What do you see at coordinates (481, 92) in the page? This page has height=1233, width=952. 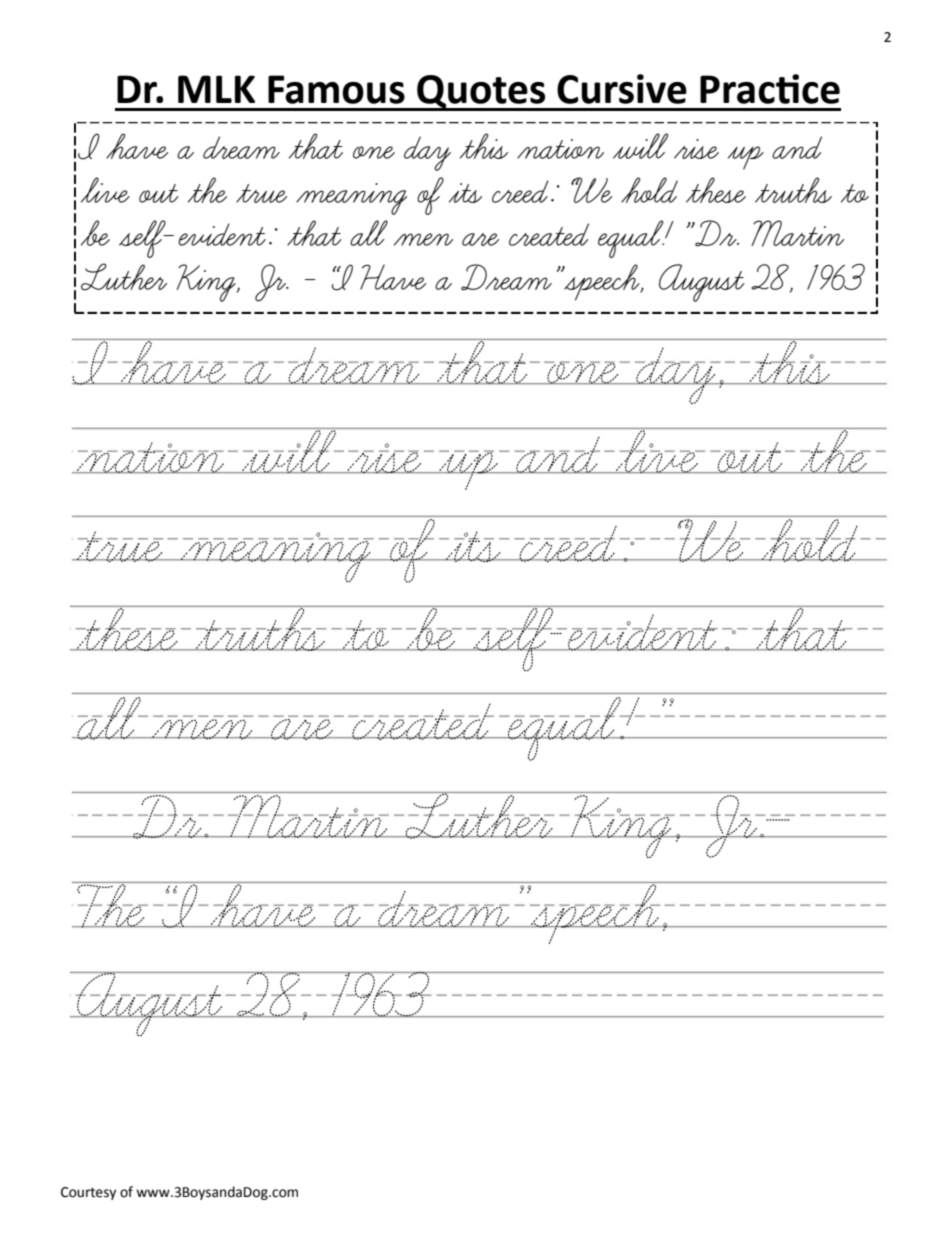 I see `Quotes` at bounding box center [481, 92].
